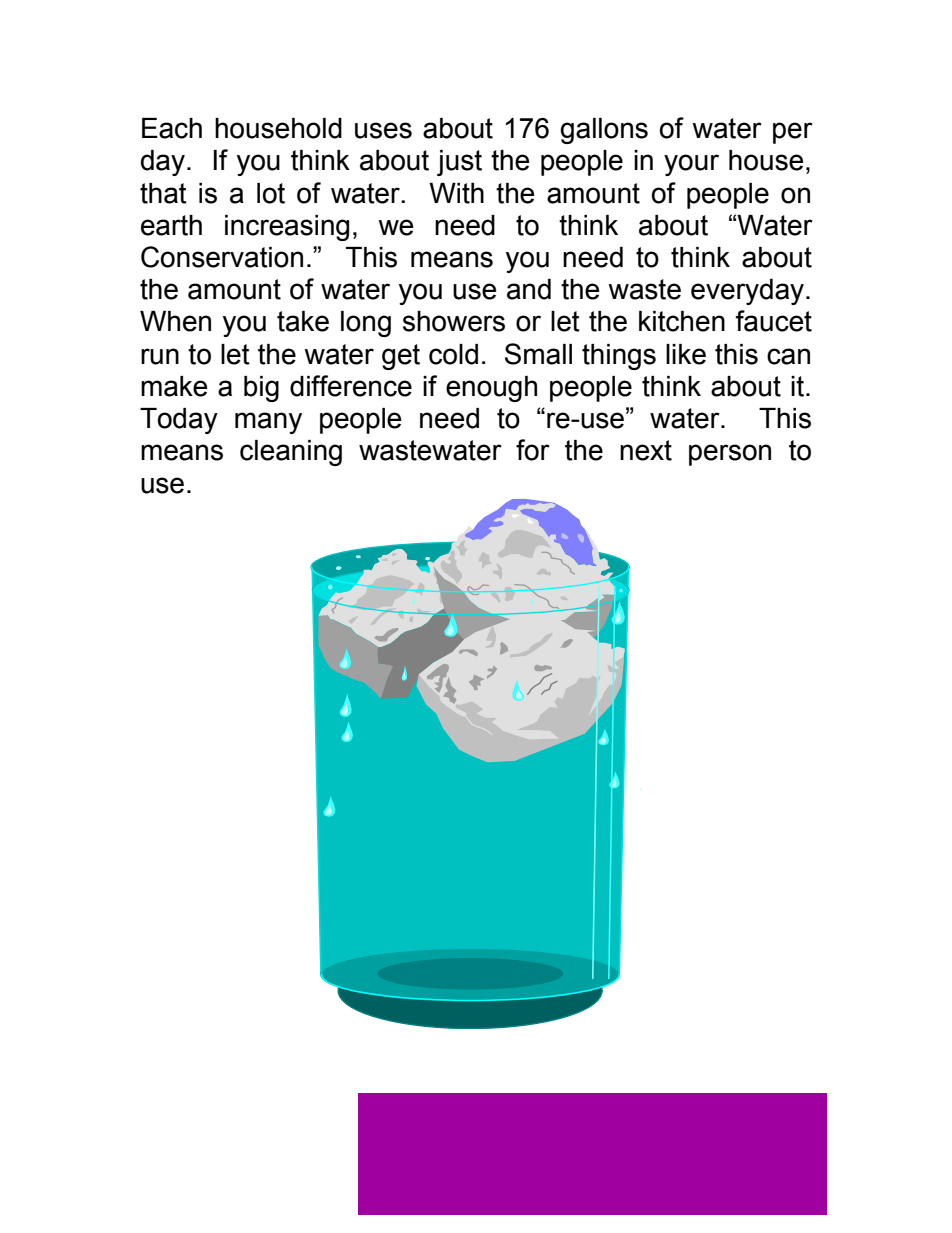 This document has width=952, height=1233. What do you see at coordinates (533, 450) in the document?
I see `for` at bounding box center [533, 450].
